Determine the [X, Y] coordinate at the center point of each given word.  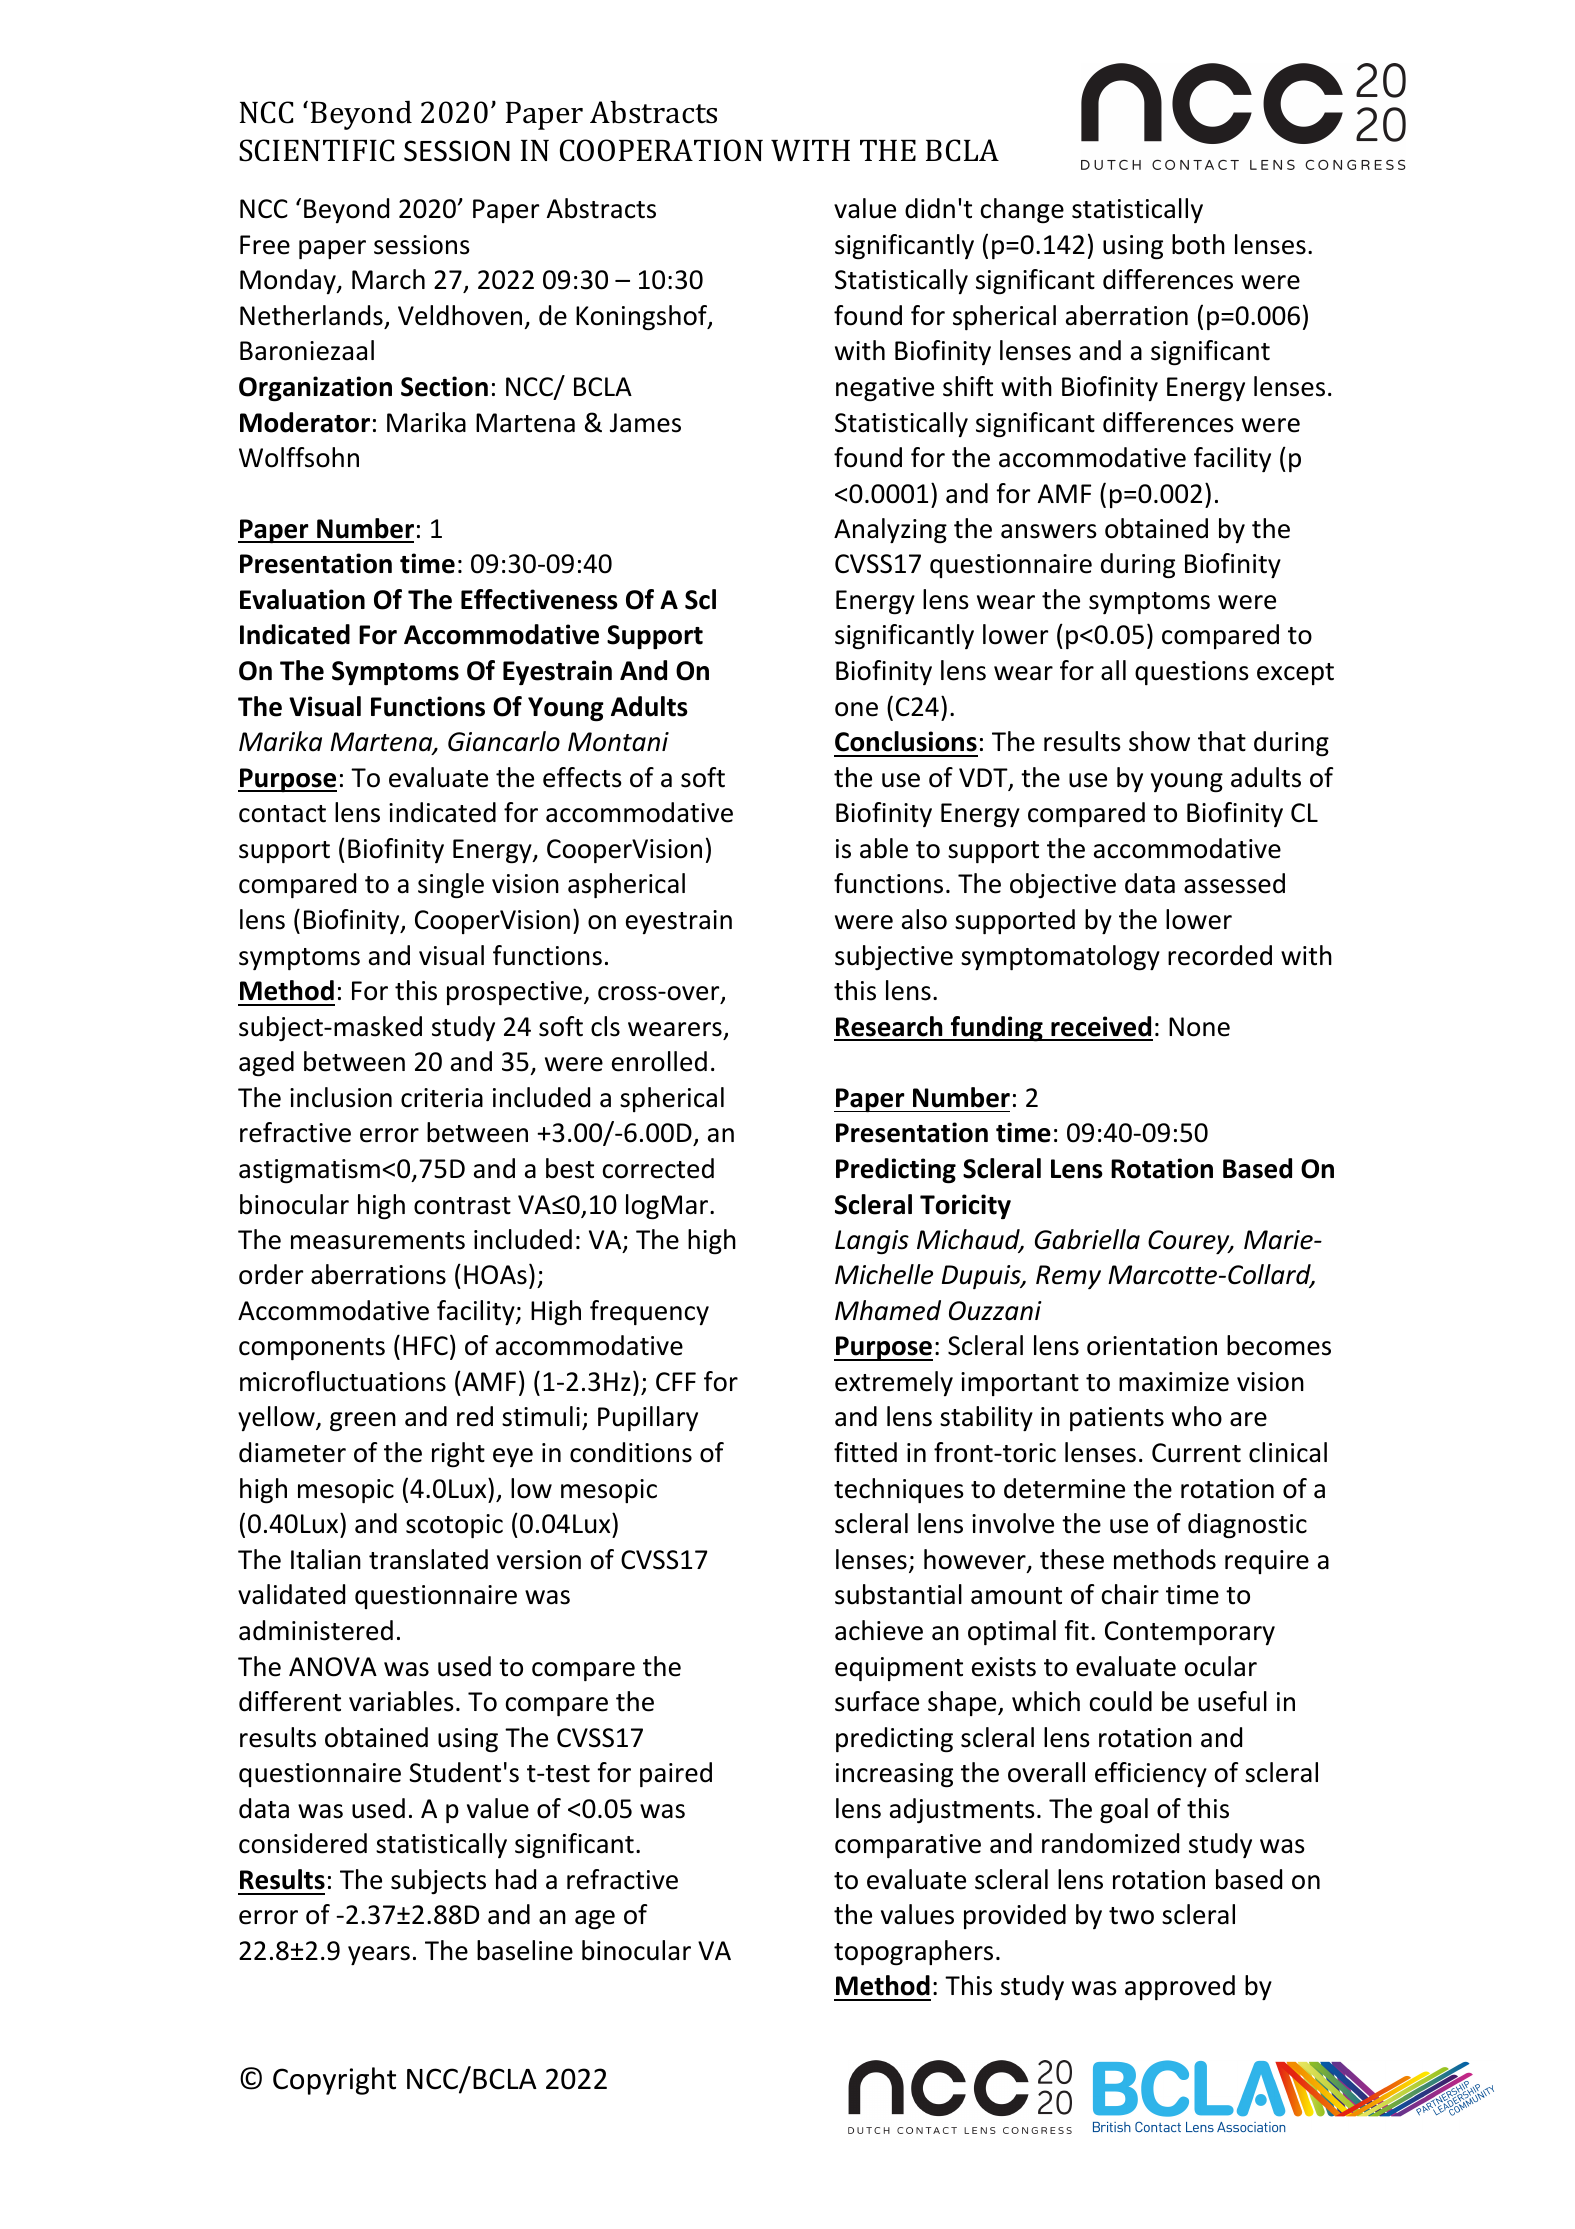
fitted [865, 1452]
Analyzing [890, 531]
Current [1196, 1453]
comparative [908, 1846]
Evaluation [302, 599]
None [1199, 1027]
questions [1192, 673]
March [388, 279]
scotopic [454, 1526]
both [1198, 244]
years [379, 1955]
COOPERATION [661, 150]
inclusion [341, 1097]
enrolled [659, 1061]
